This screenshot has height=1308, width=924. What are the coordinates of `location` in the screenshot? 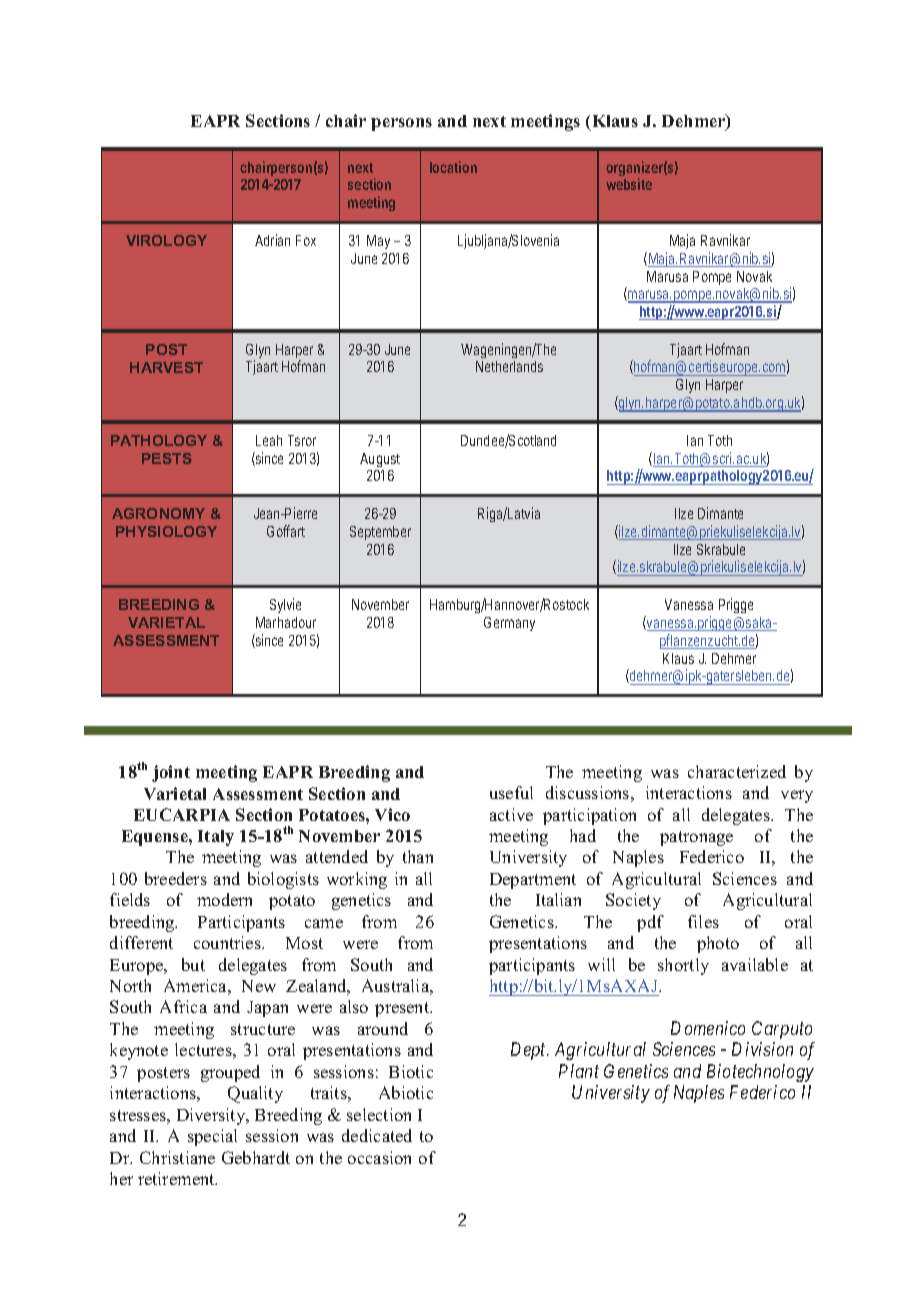 It's located at (453, 167).
